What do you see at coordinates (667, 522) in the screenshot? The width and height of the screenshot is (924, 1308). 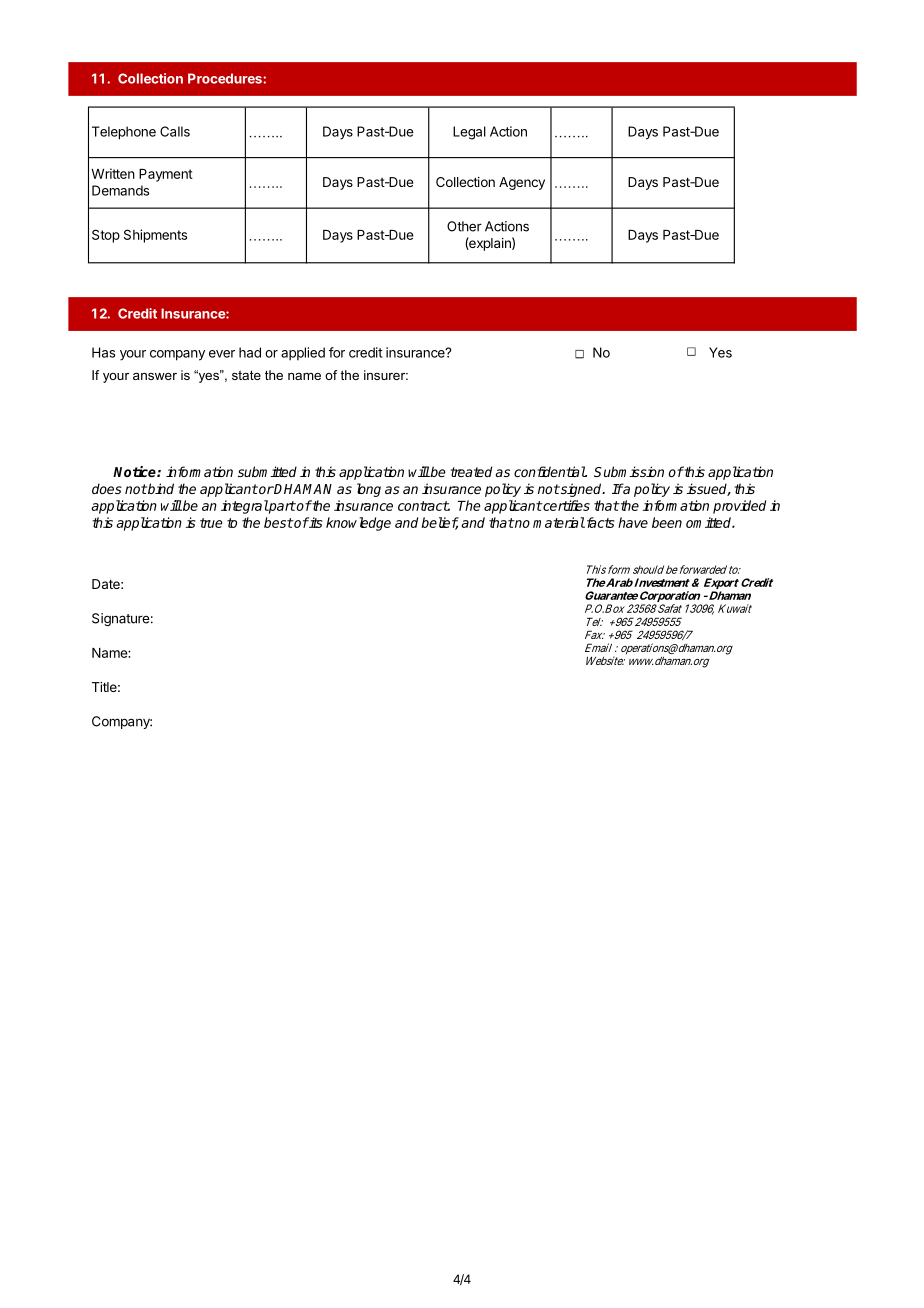 I see `been` at bounding box center [667, 522].
